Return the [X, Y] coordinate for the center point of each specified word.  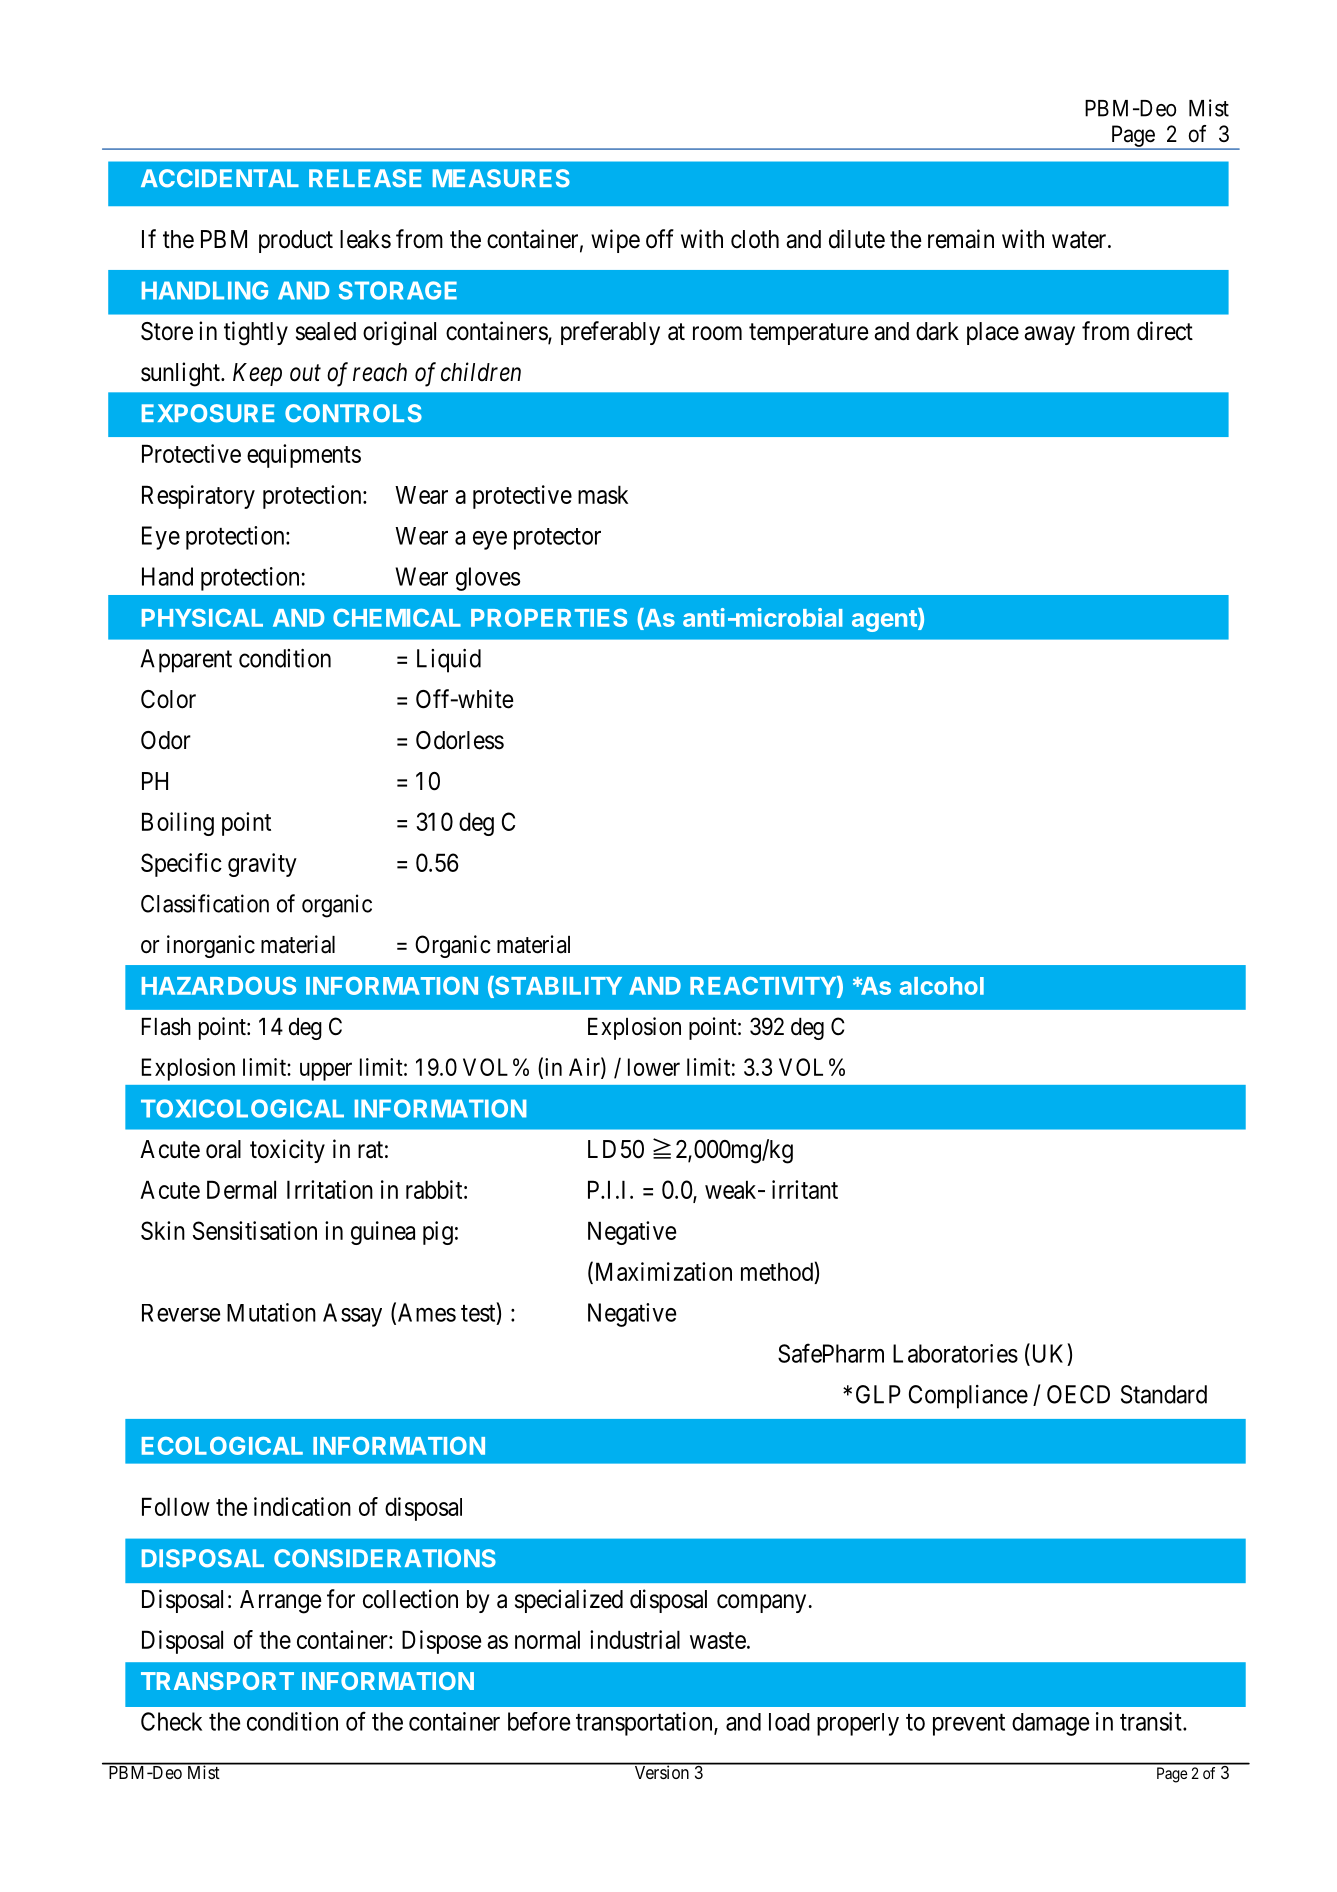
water [1080, 240]
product [296, 241]
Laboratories [955, 1353]
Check [171, 1721]
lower [654, 1067]
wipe [615, 241]
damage [1050, 1724]
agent [885, 620]
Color [168, 699]
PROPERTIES [549, 618]
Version [661, 1771]
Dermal [241, 1189]
